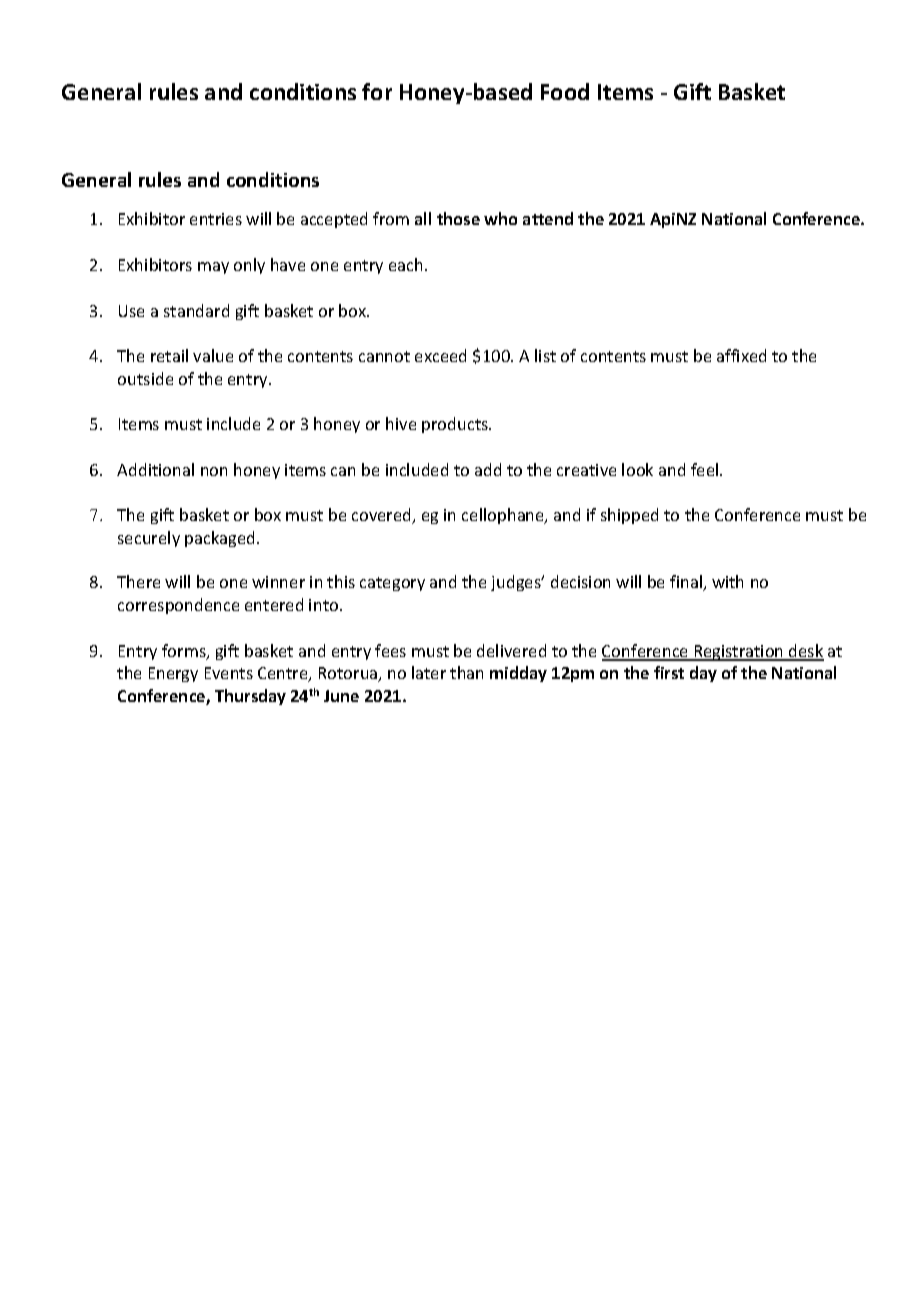 This screenshot has width=924, height=1308. What do you see at coordinates (229, 673) in the screenshot?
I see `Events` at bounding box center [229, 673].
